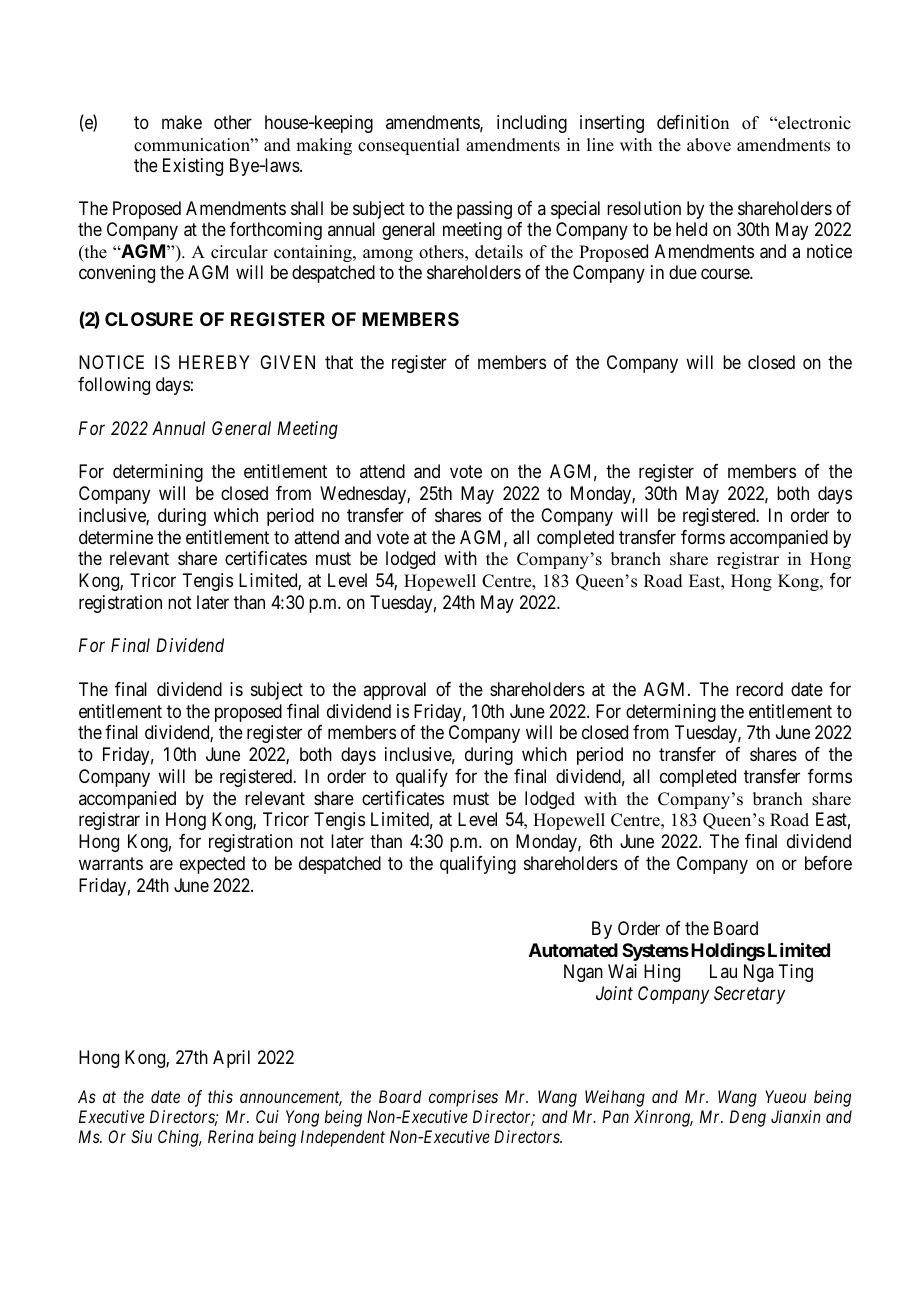  Describe the element at coordinates (116, 537) in the screenshot. I see `determine` at that location.
